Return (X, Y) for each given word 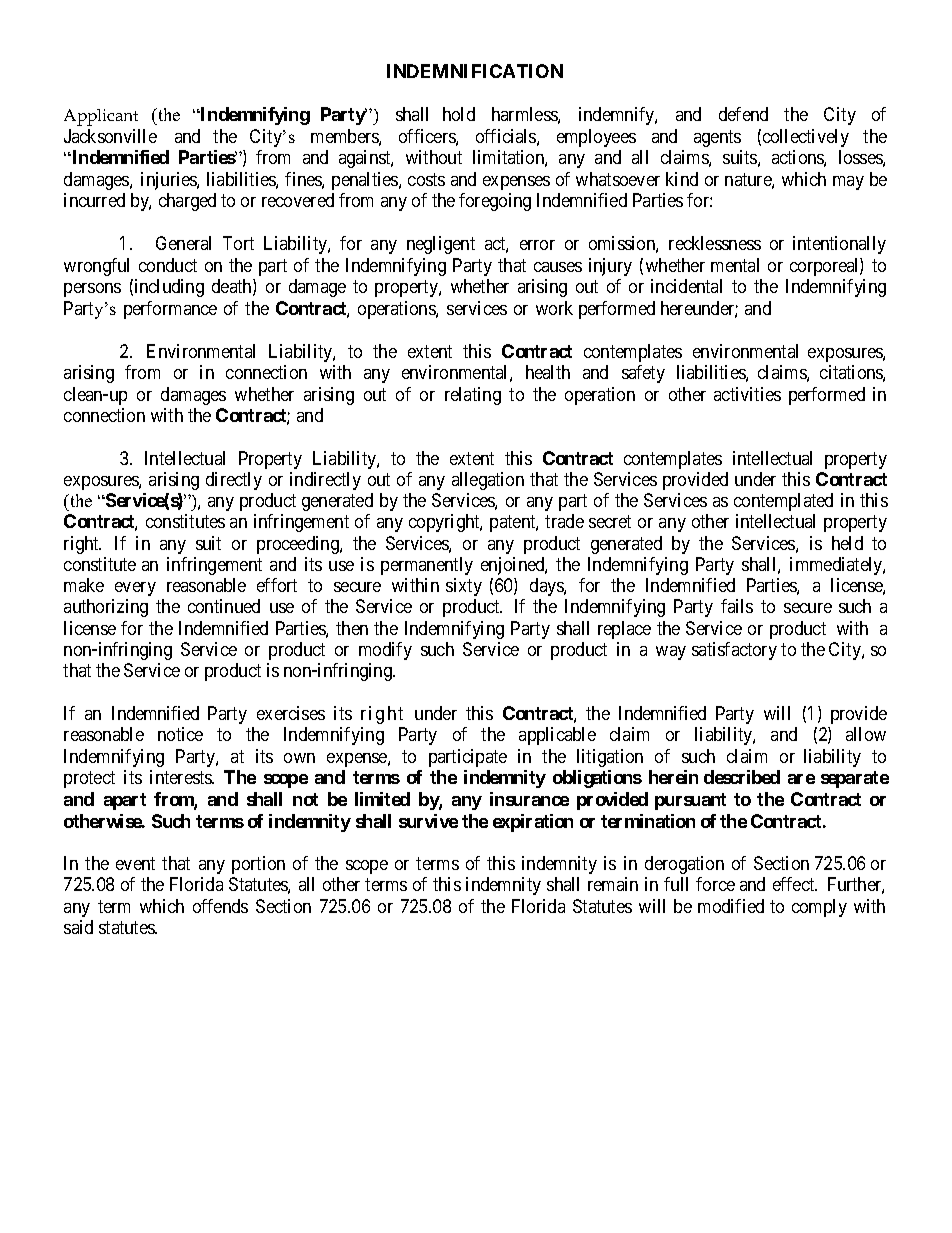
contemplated (783, 502)
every (135, 589)
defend (743, 114)
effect (795, 884)
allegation (488, 481)
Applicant (101, 117)
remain (613, 884)
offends (220, 906)
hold (459, 114)
